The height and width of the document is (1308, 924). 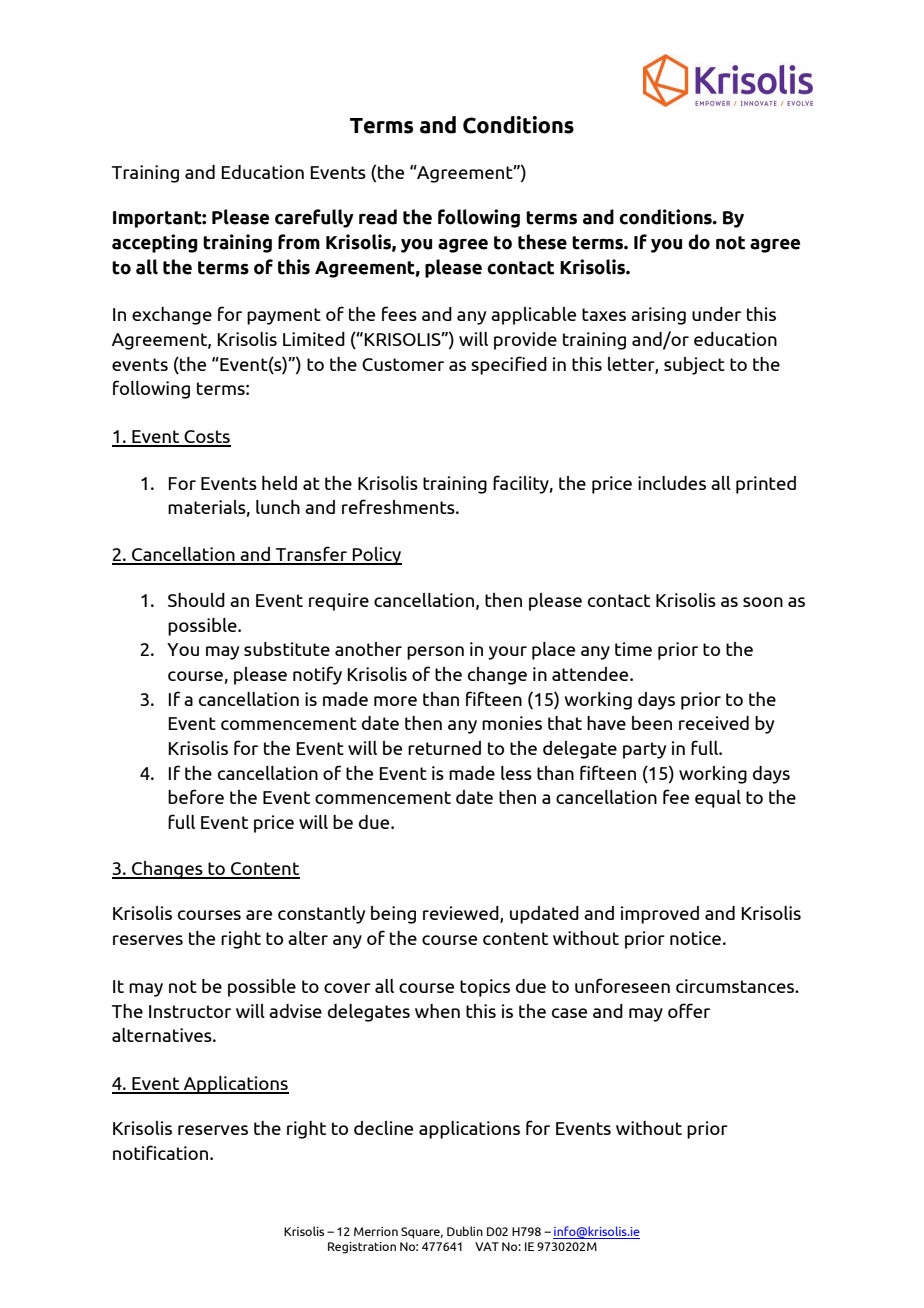 I want to click on time, so click(x=633, y=649).
